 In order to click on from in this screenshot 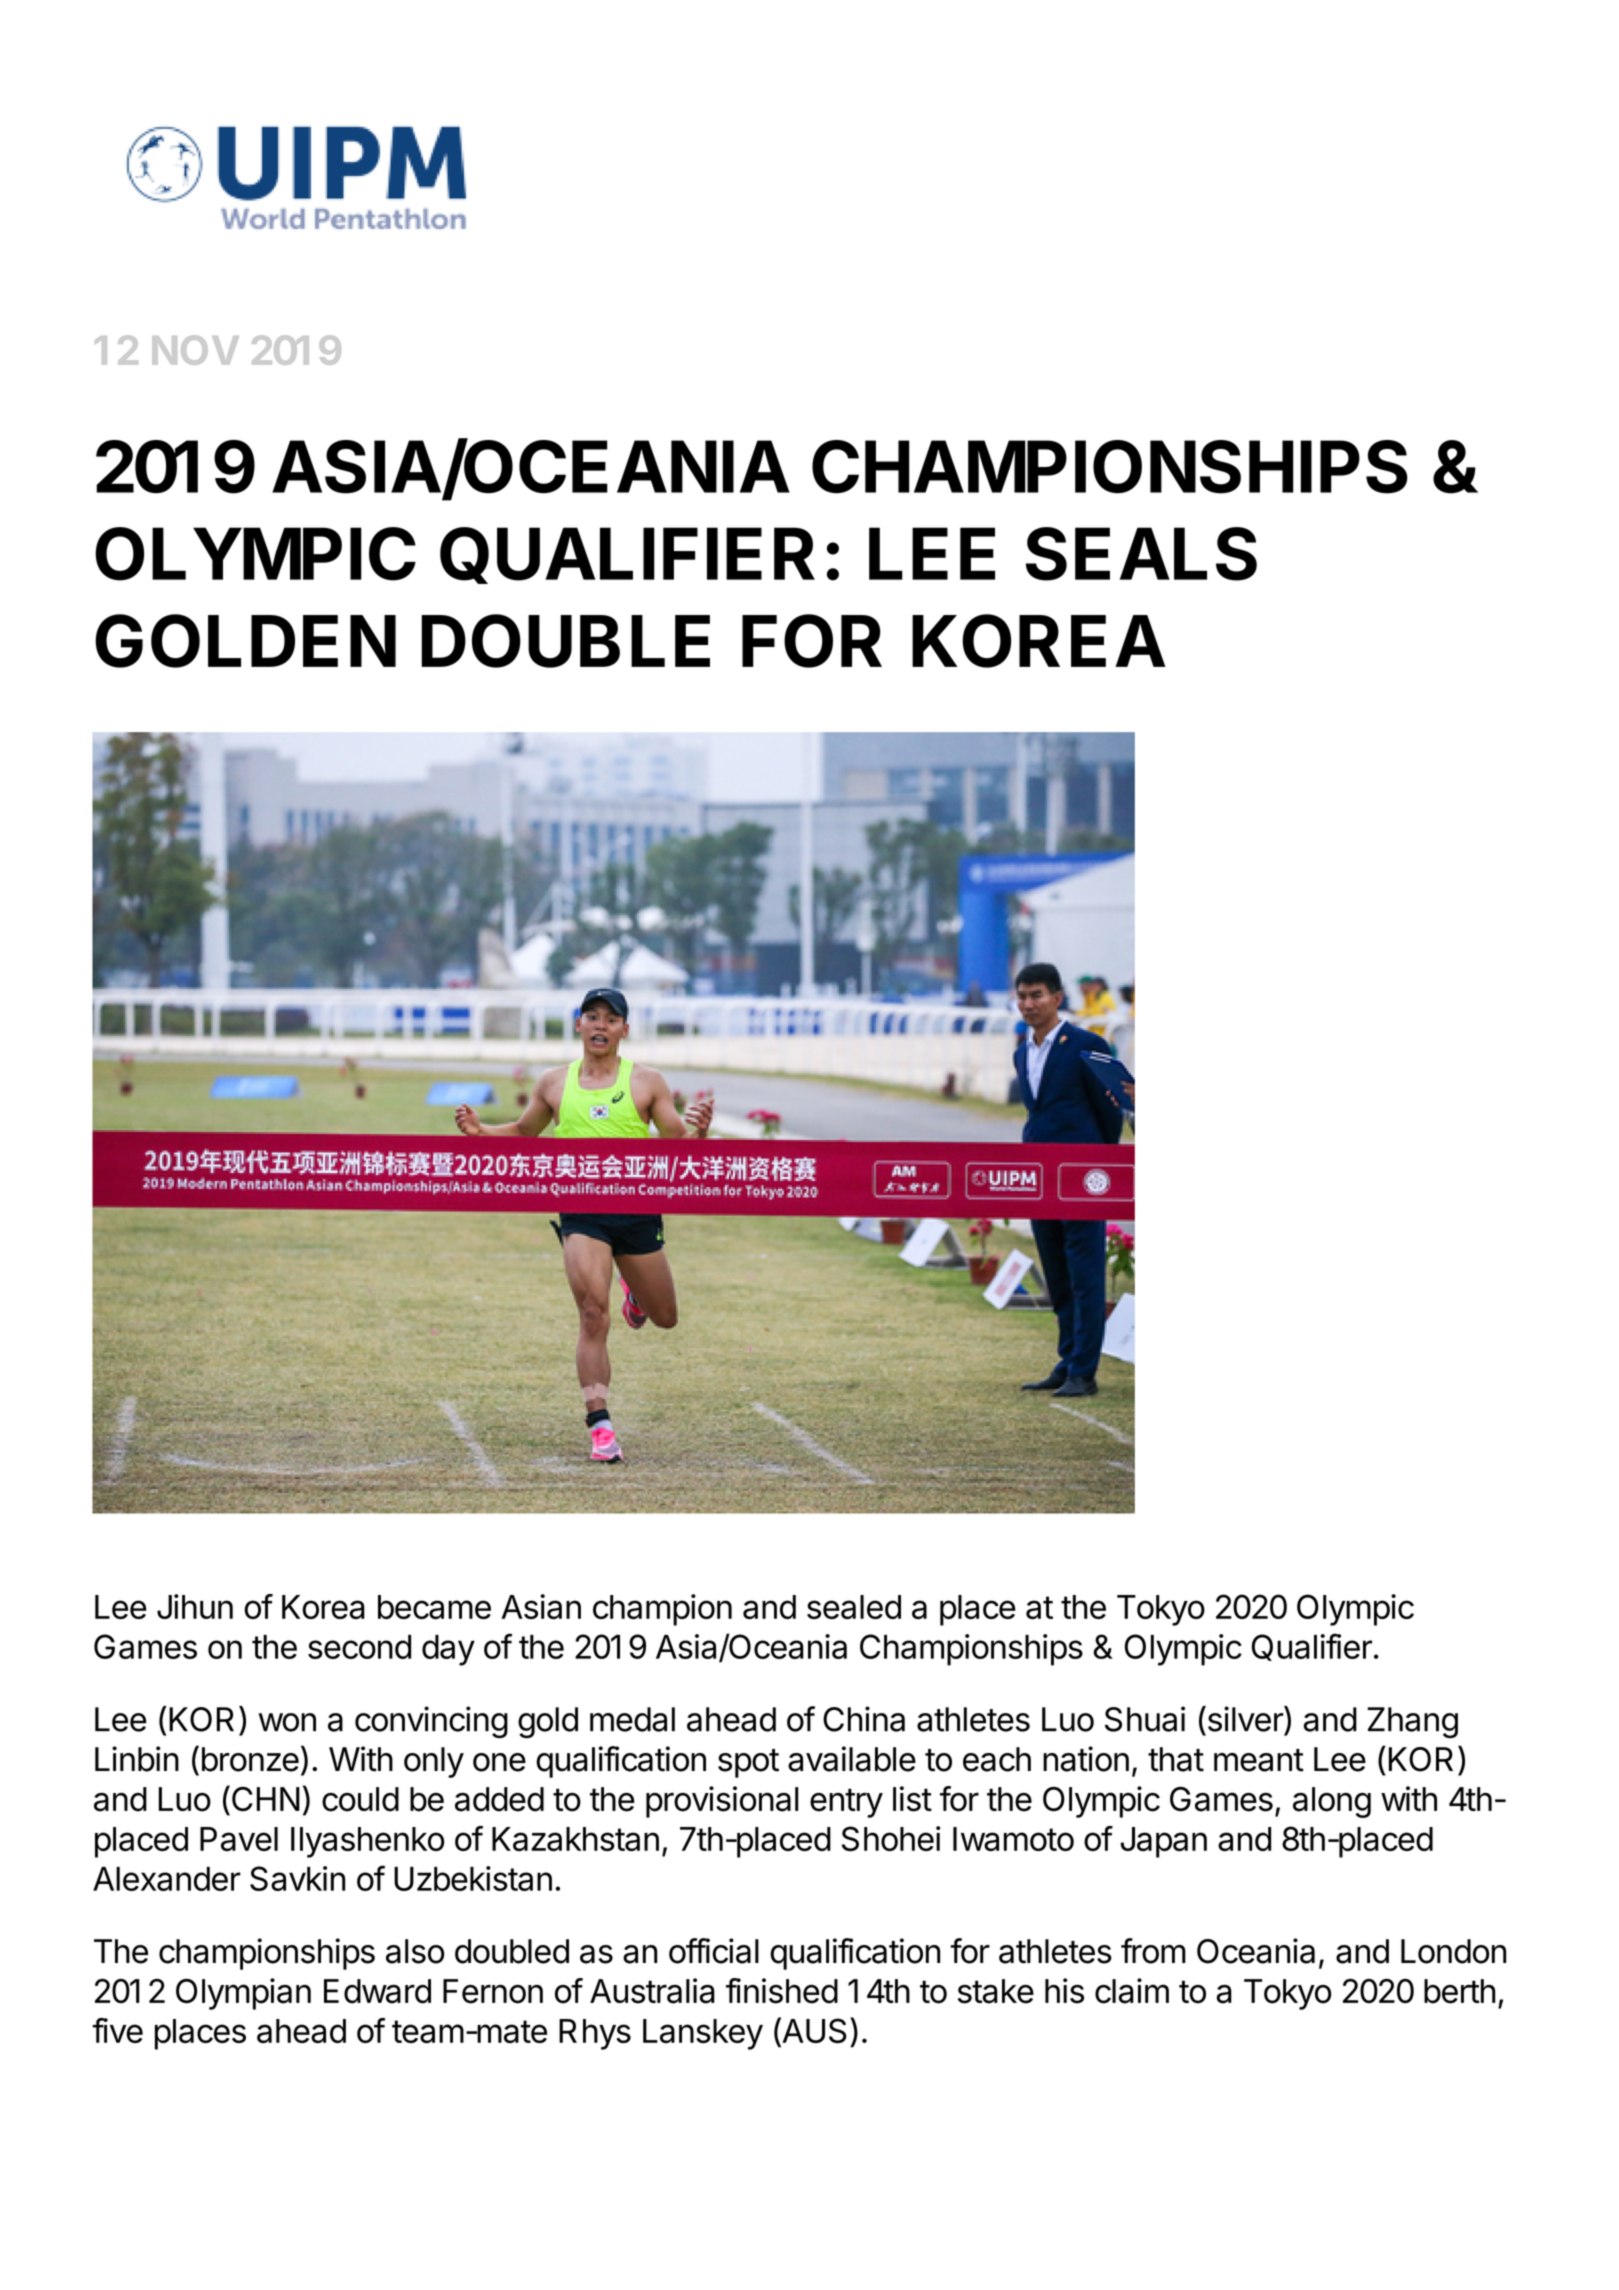, I will do `click(1153, 1951)`.
